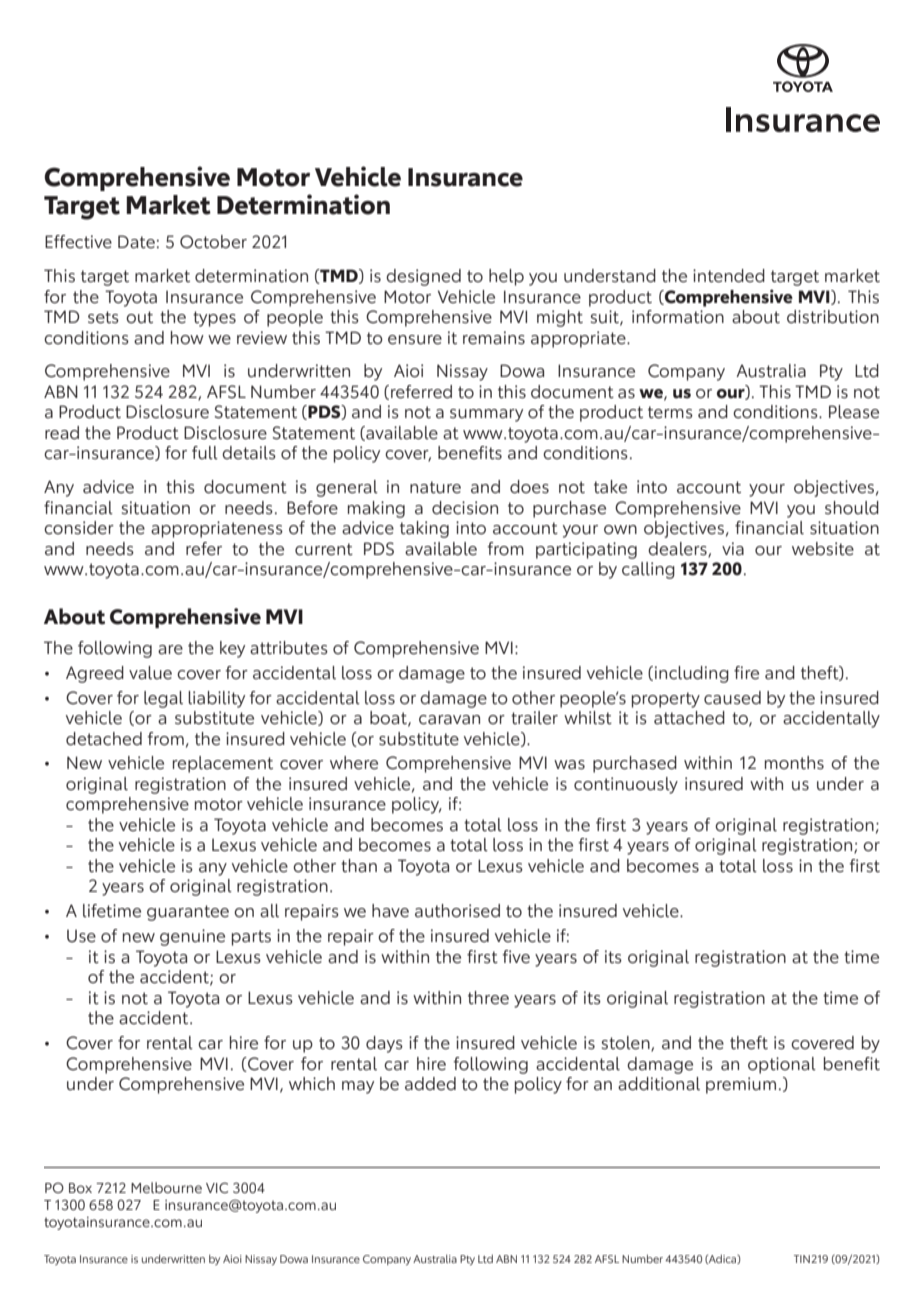  What do you see at coordinates (423, 277) in the screenshot?
I see `designed` at bounding box center [423, 277].
